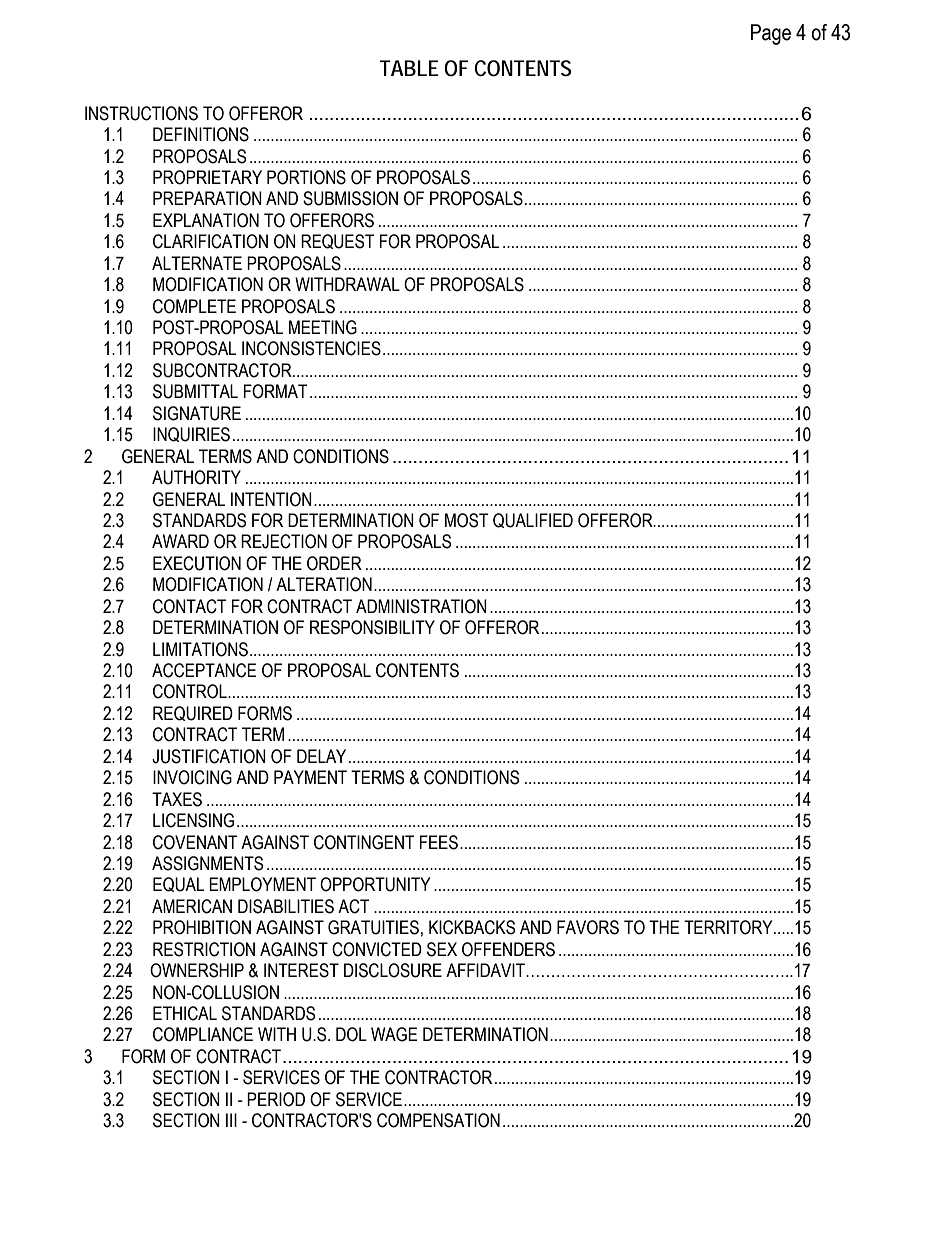 This screenshot has height=1233, width=952. What do you see at coordinates (588, 927) in the screenshot?
I see `FAVORS` at bounding box center [588, 927].
